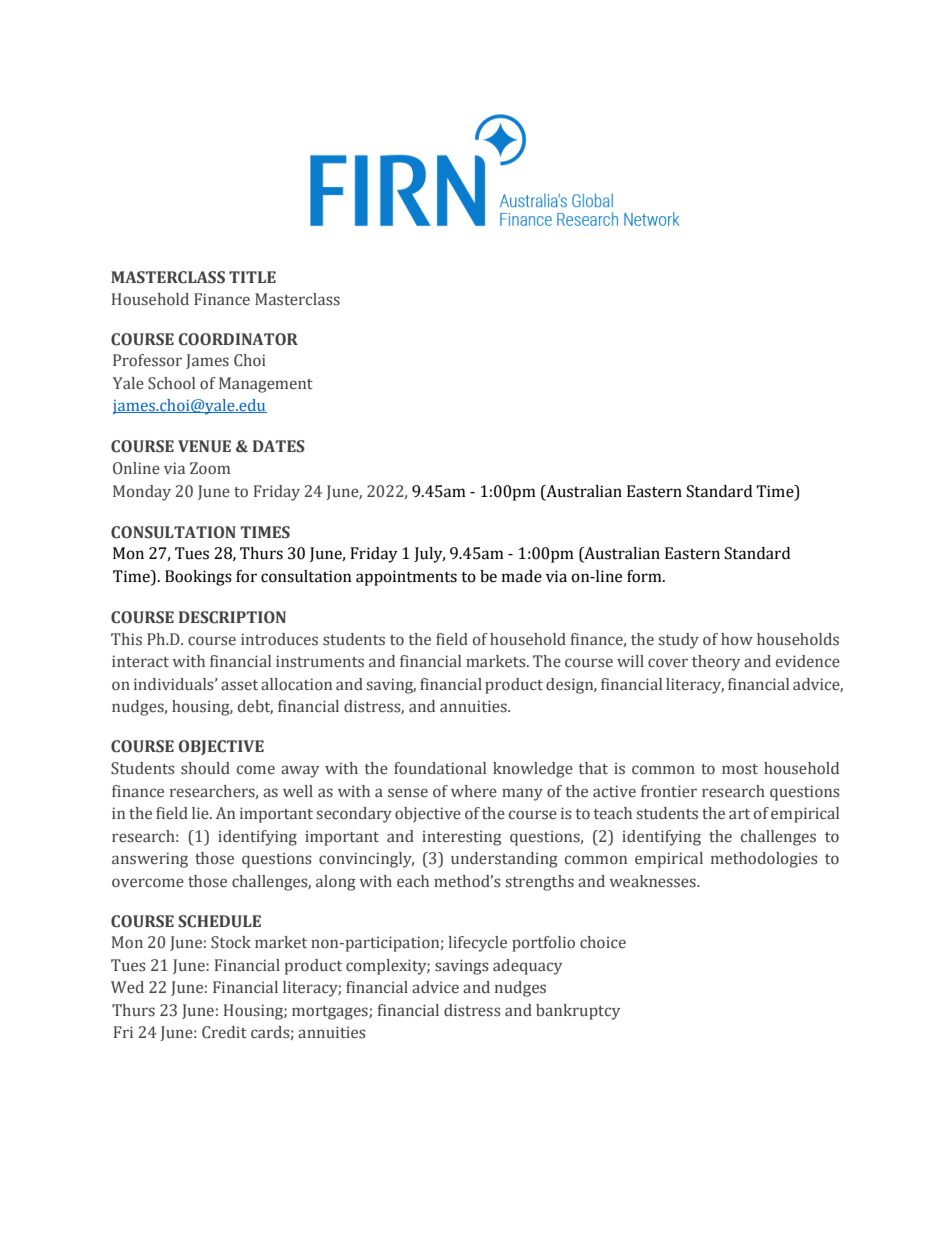 Image resolution: width=952 pixels, height=1233 pixels. What do you see at coordinates (224, 1032) in the screenshot?
I see `Credit` at bounding box center [224, 1032].
